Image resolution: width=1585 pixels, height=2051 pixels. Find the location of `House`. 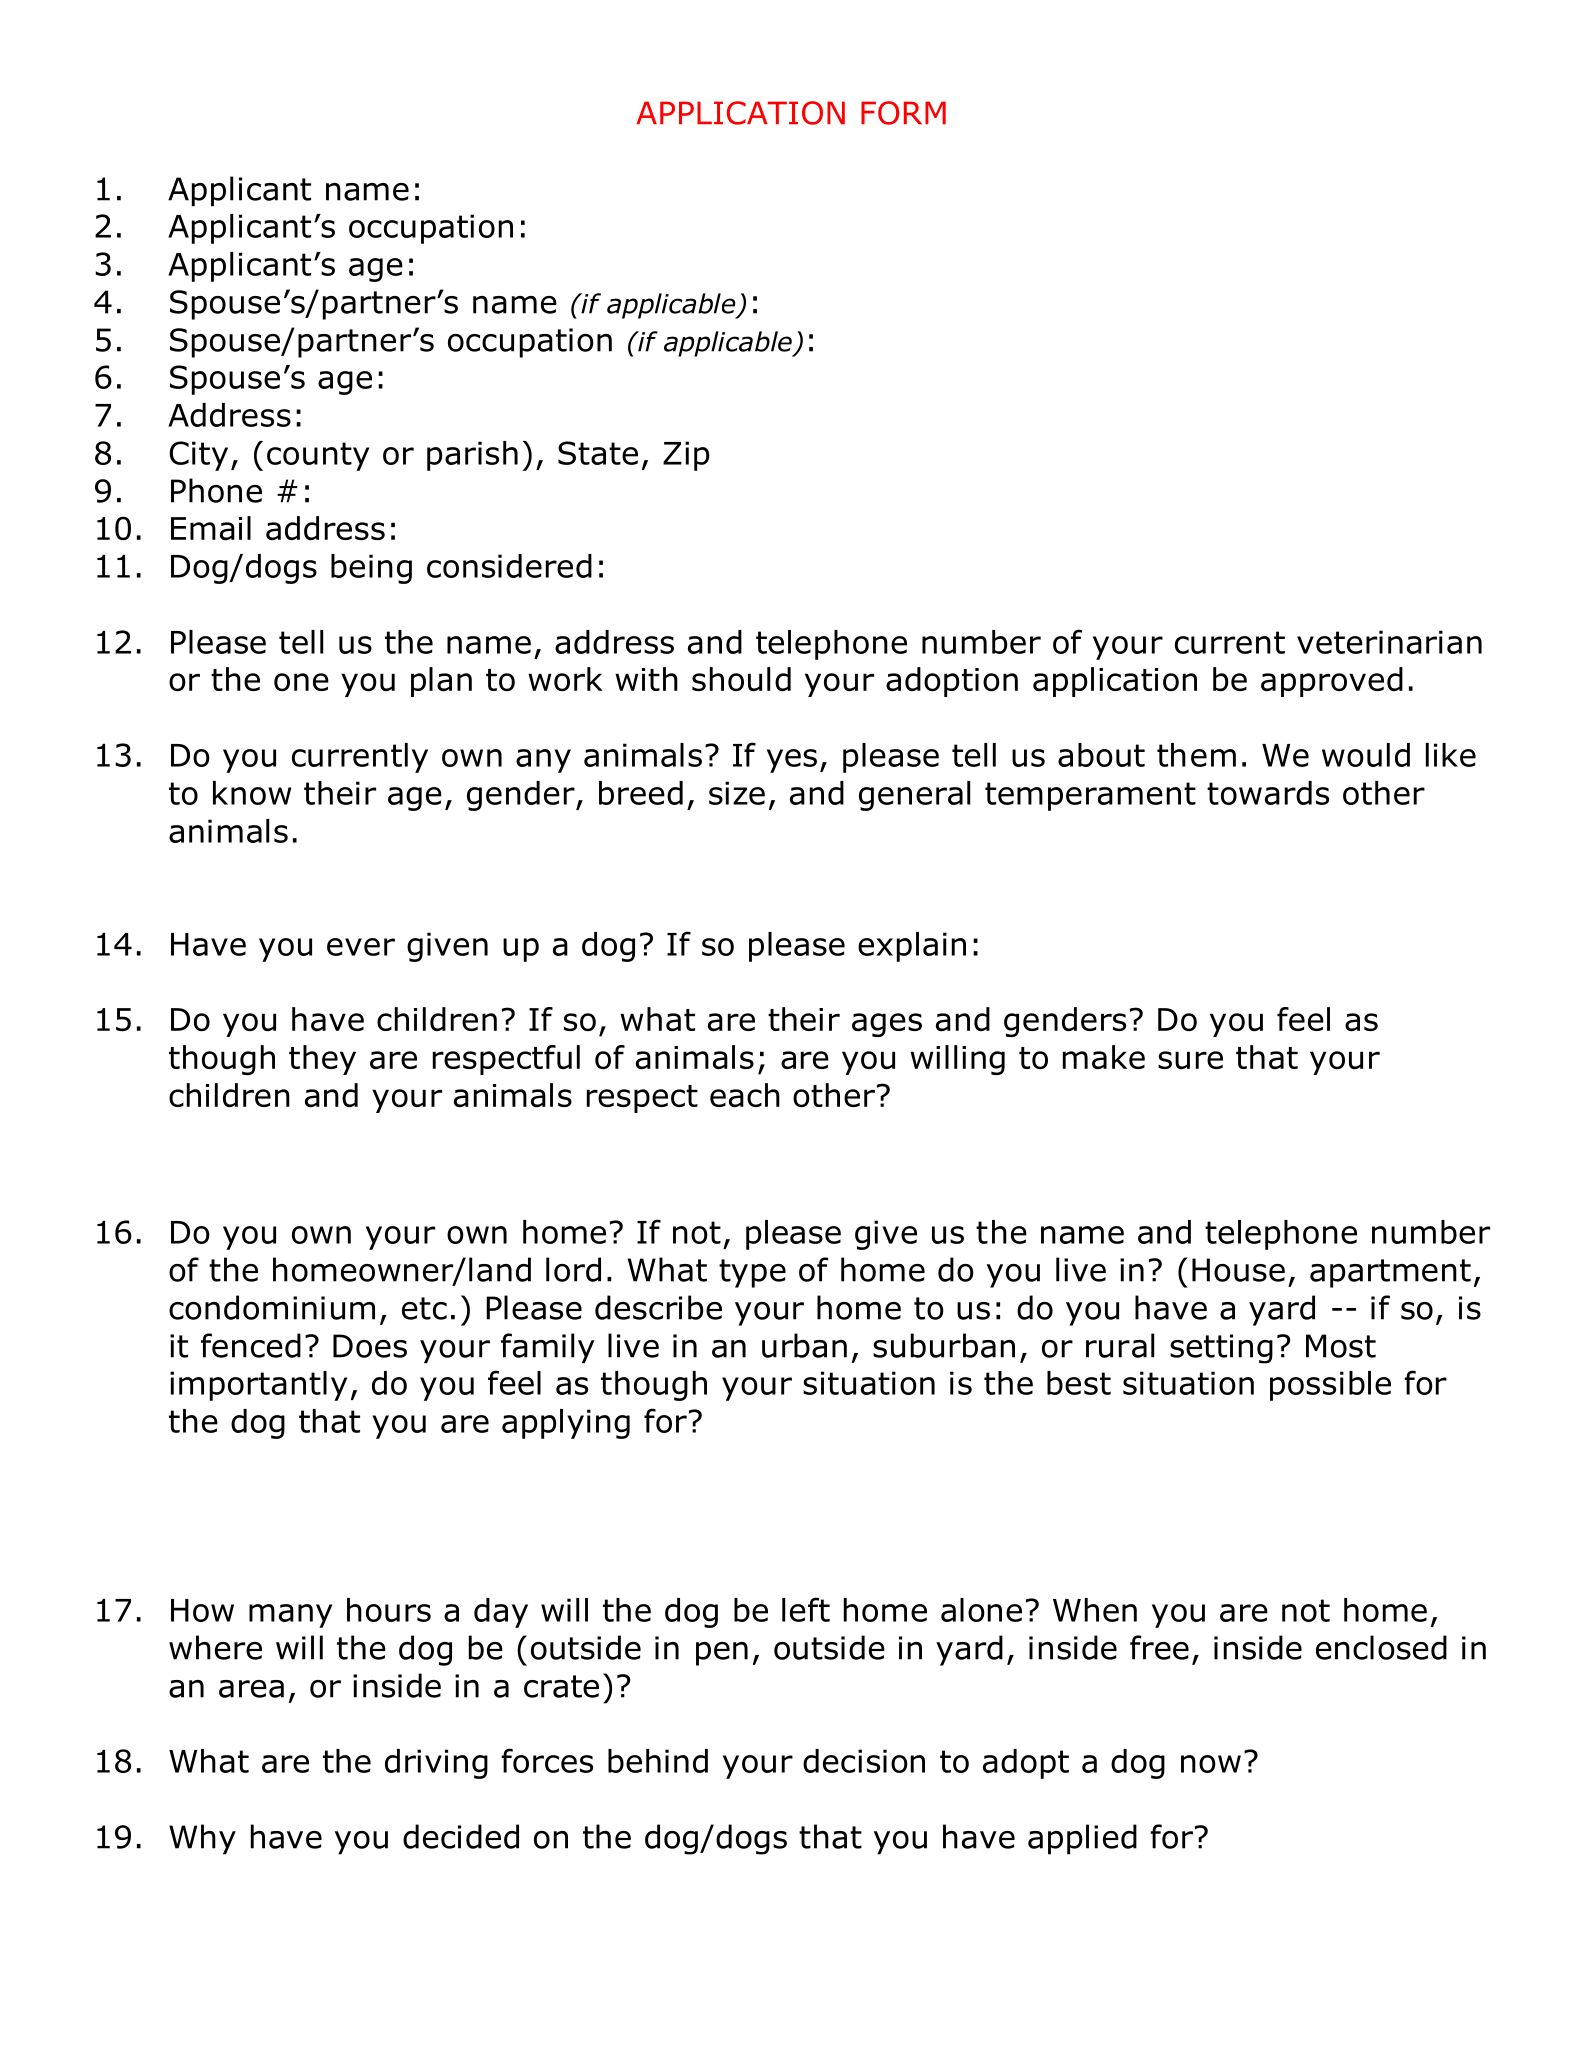

House is located at coordinates (1238, 1270).
